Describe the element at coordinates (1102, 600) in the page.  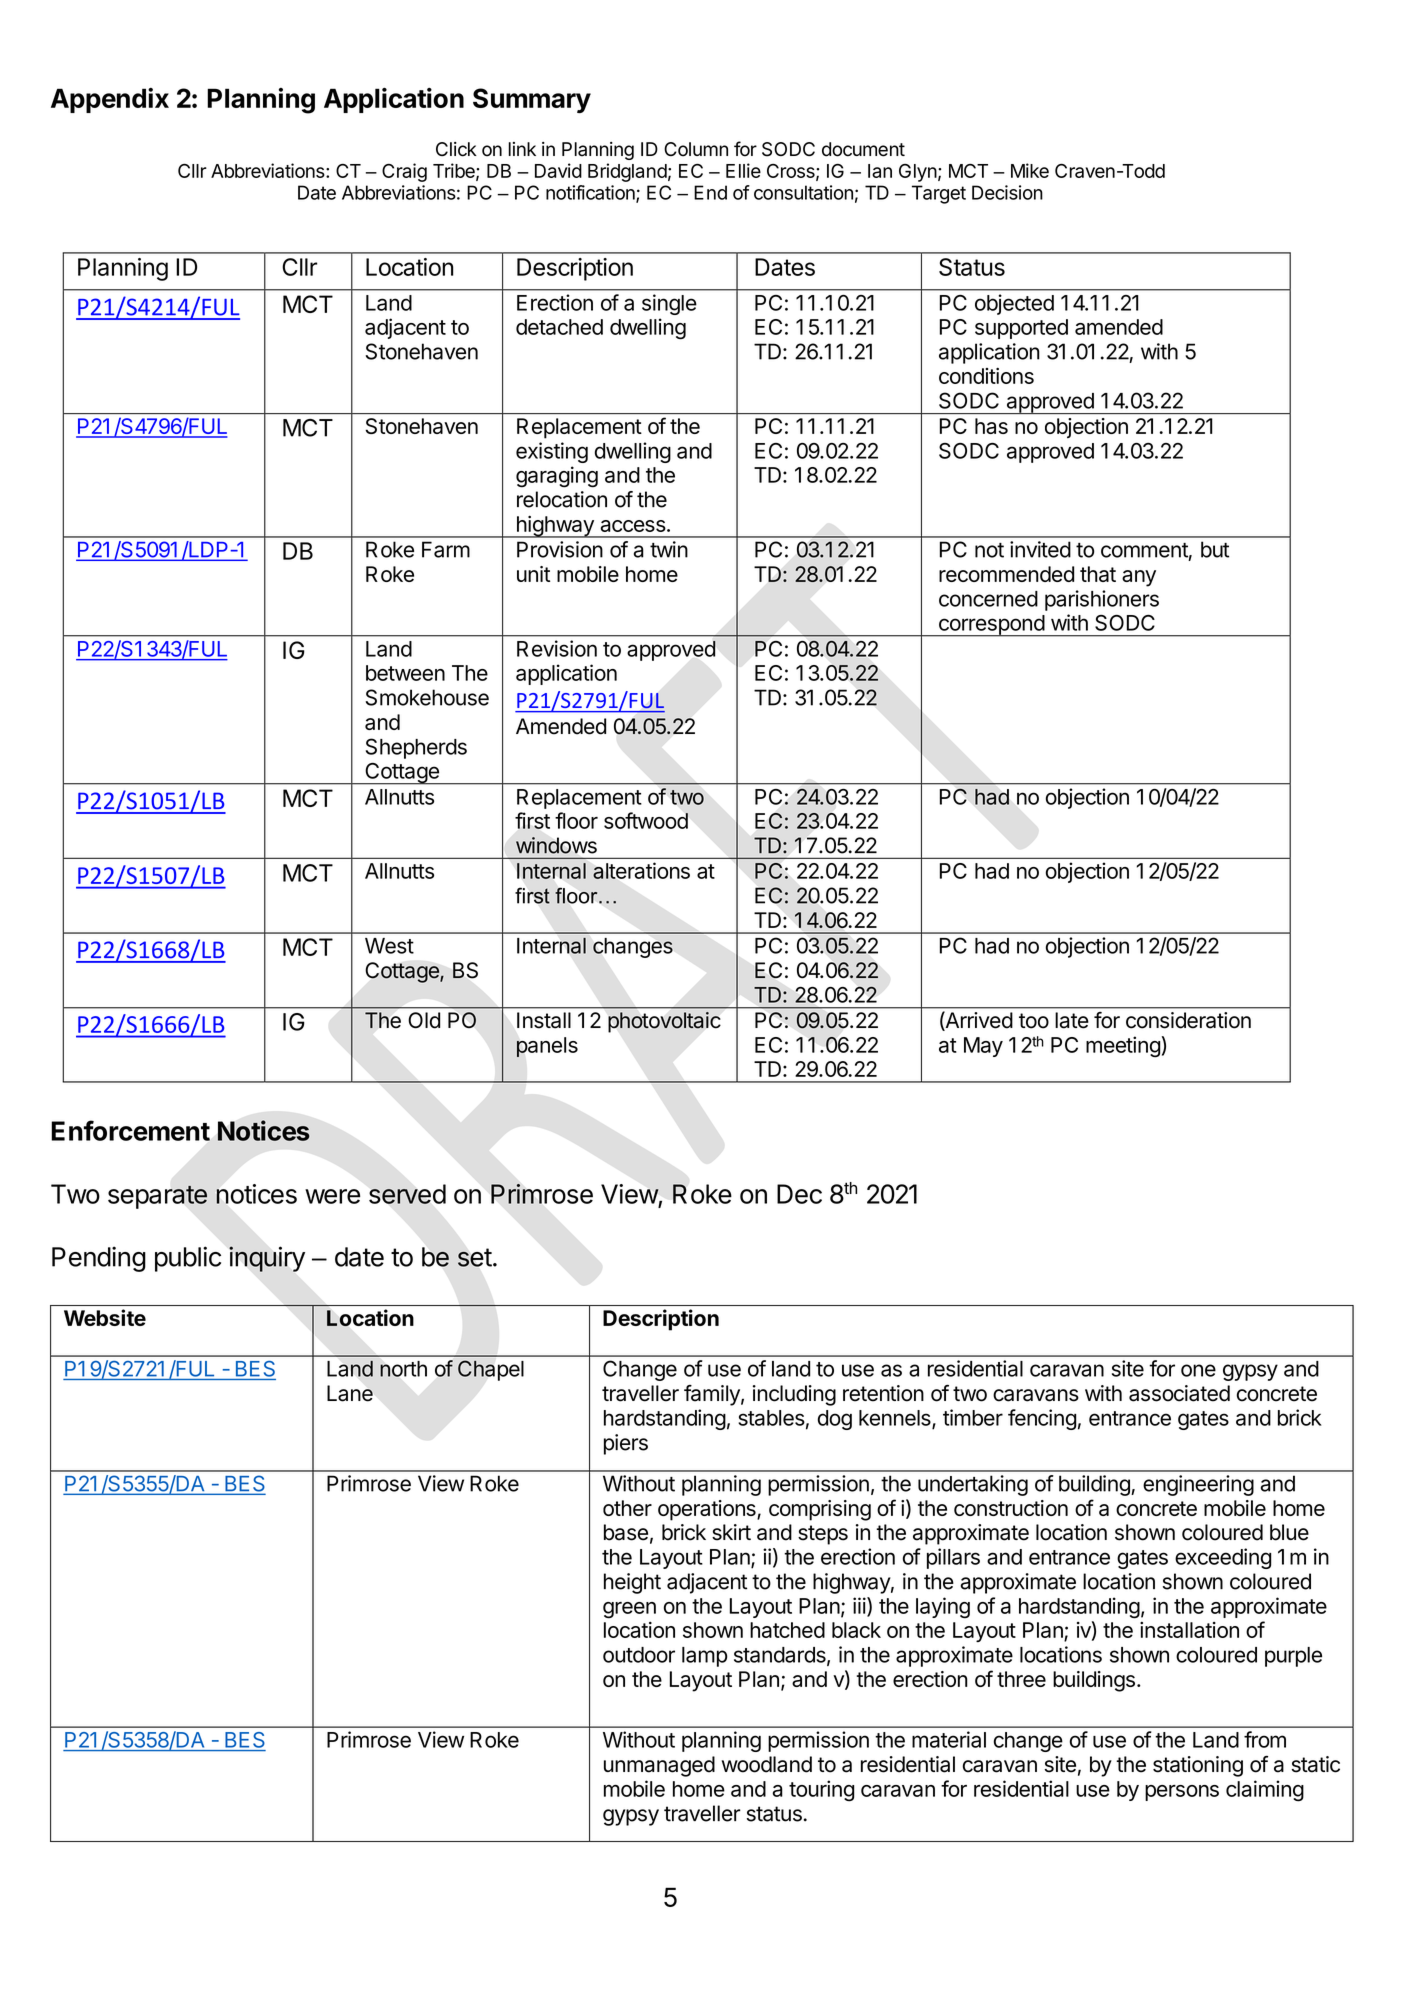
I see `parishioners` at that location.
